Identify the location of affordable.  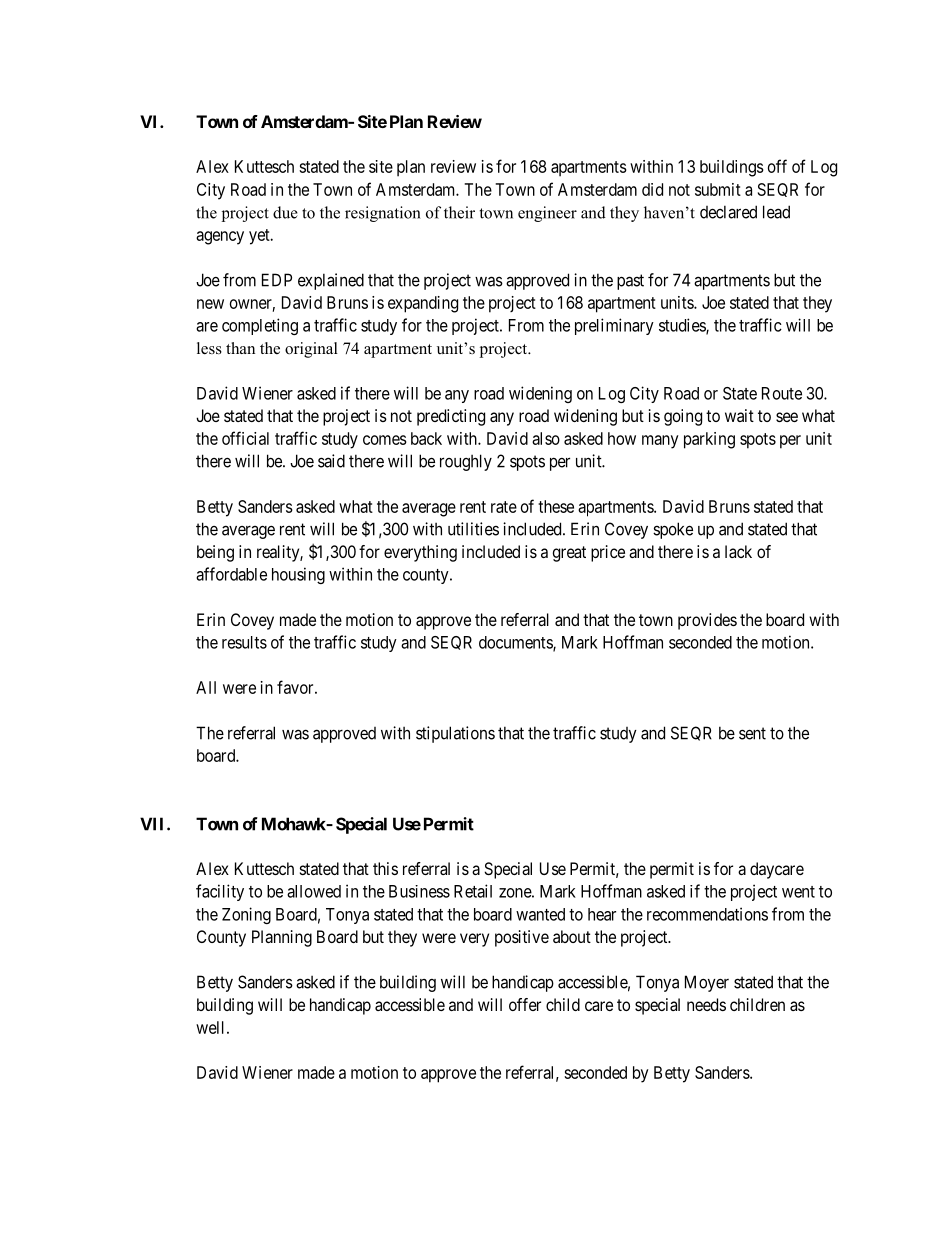
(231, 574).
